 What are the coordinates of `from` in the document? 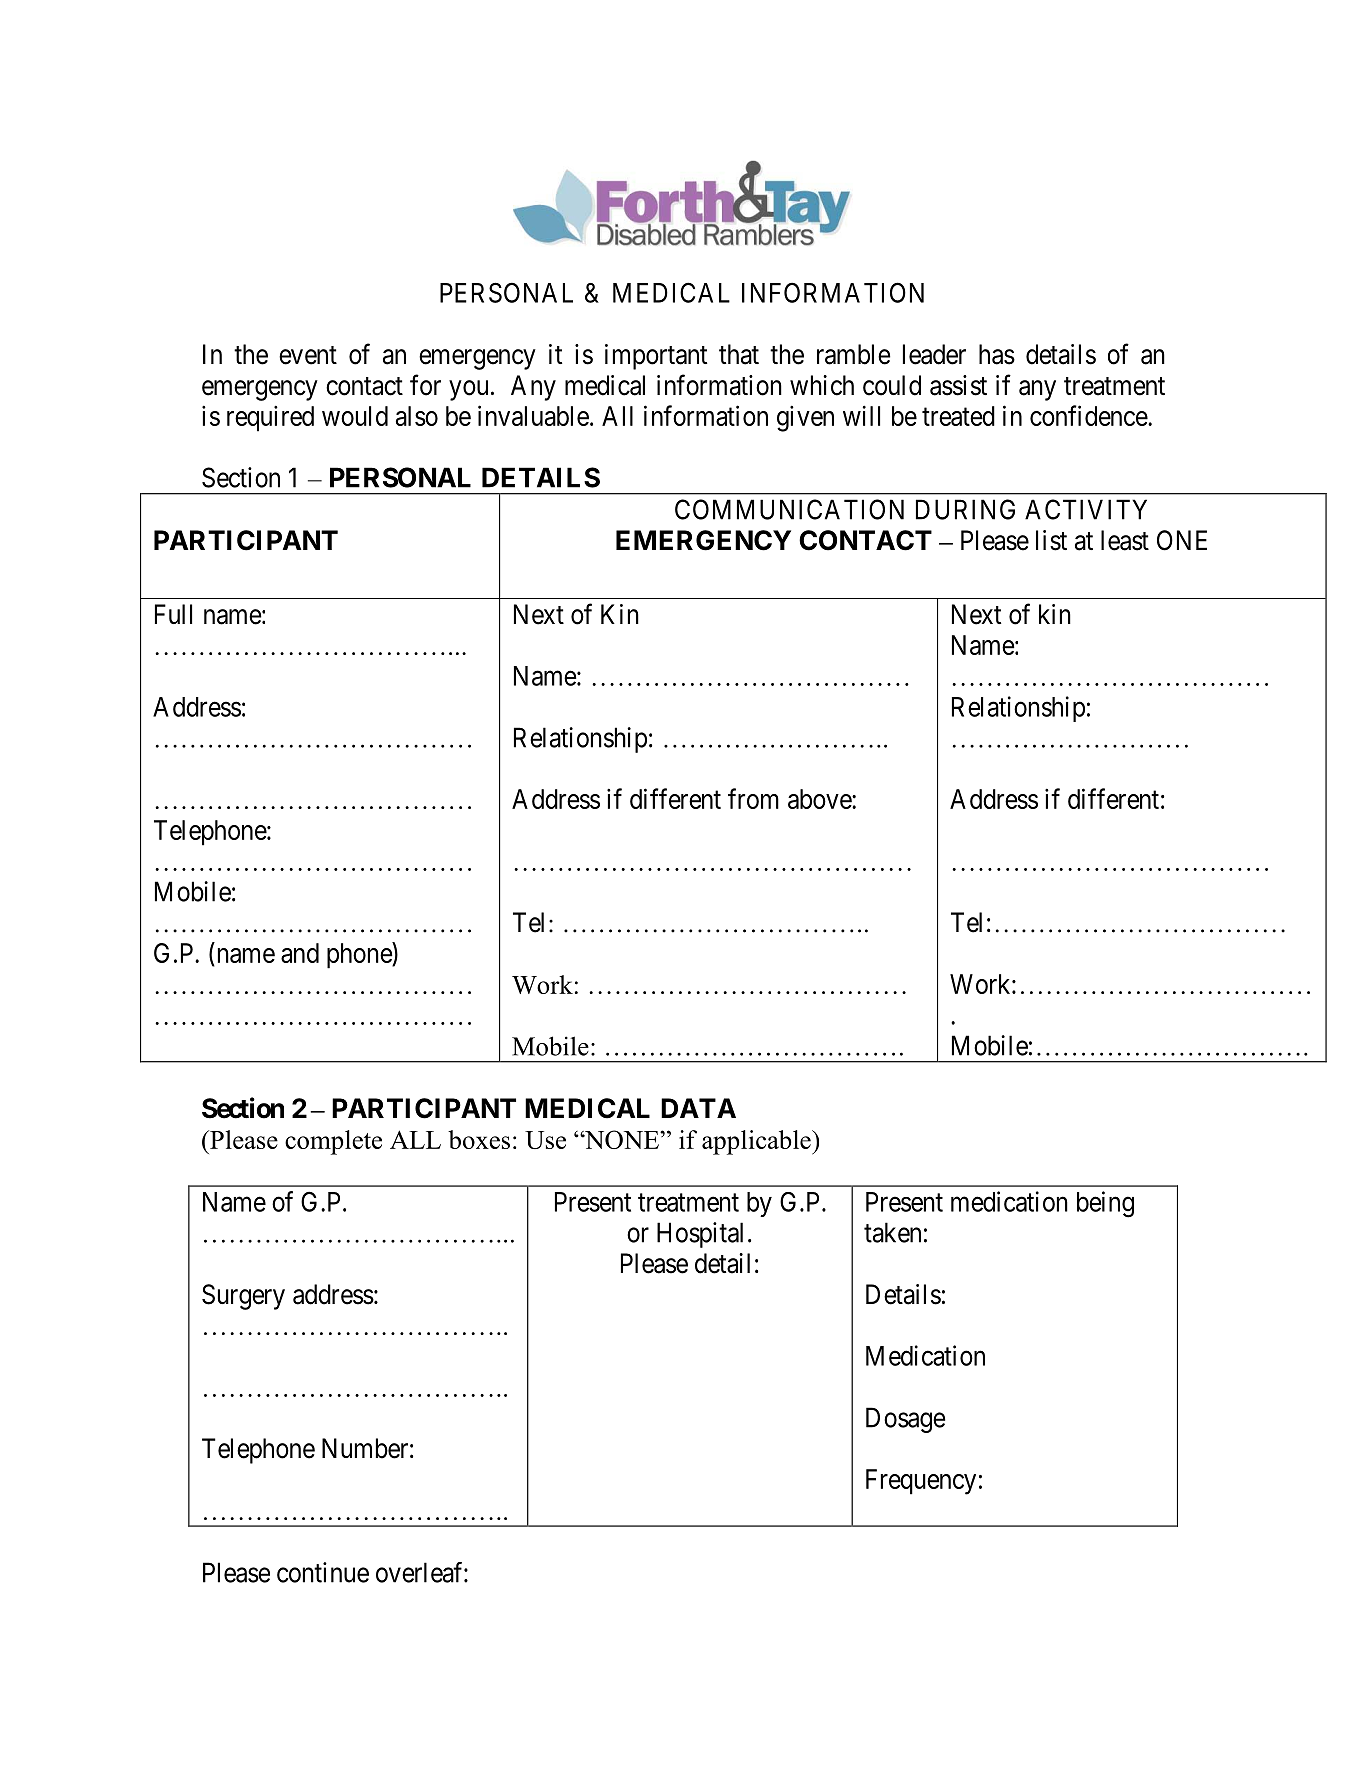 It's located at (753, 798).
